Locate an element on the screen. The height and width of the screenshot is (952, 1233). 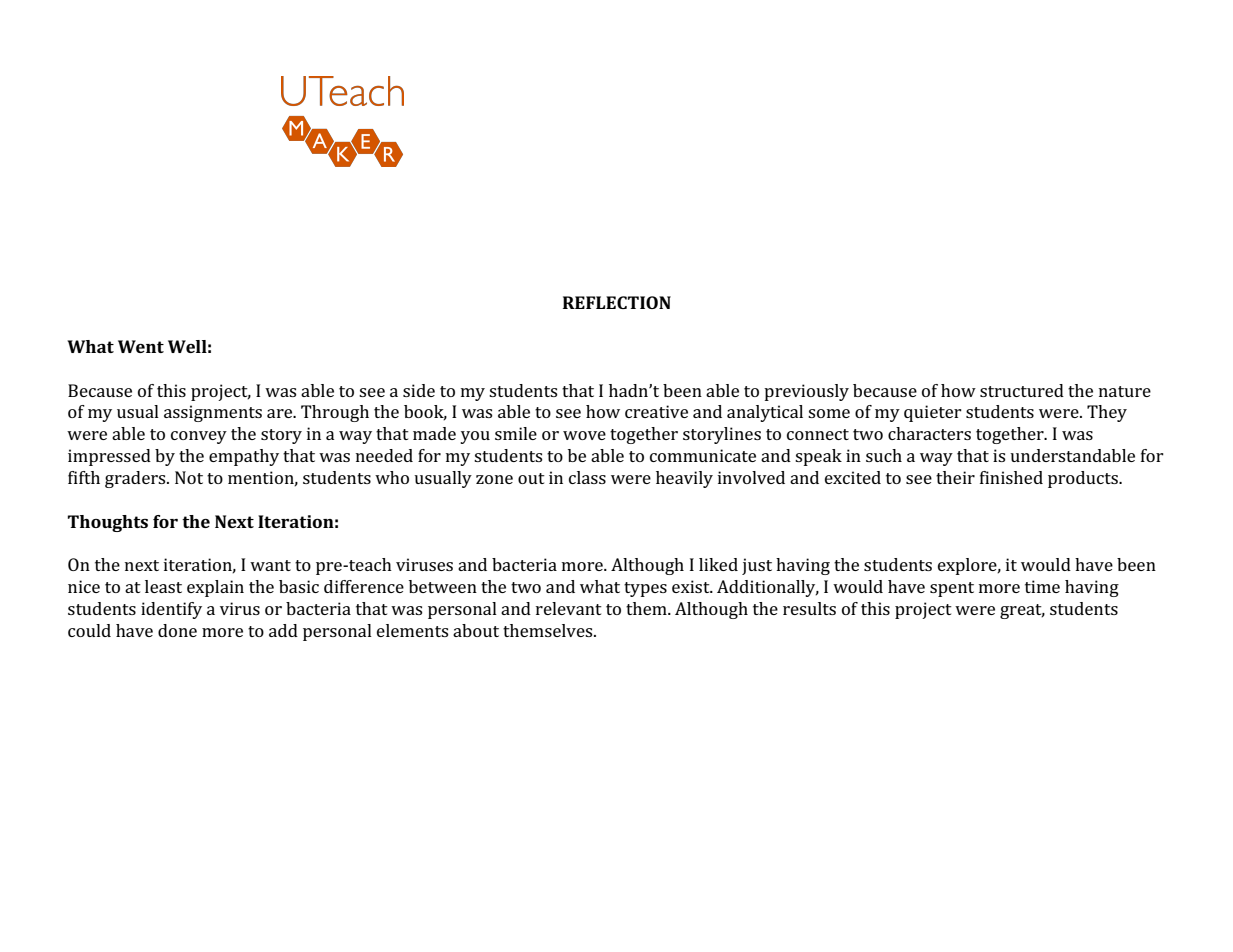
class is located at coordinates (587, 477).
